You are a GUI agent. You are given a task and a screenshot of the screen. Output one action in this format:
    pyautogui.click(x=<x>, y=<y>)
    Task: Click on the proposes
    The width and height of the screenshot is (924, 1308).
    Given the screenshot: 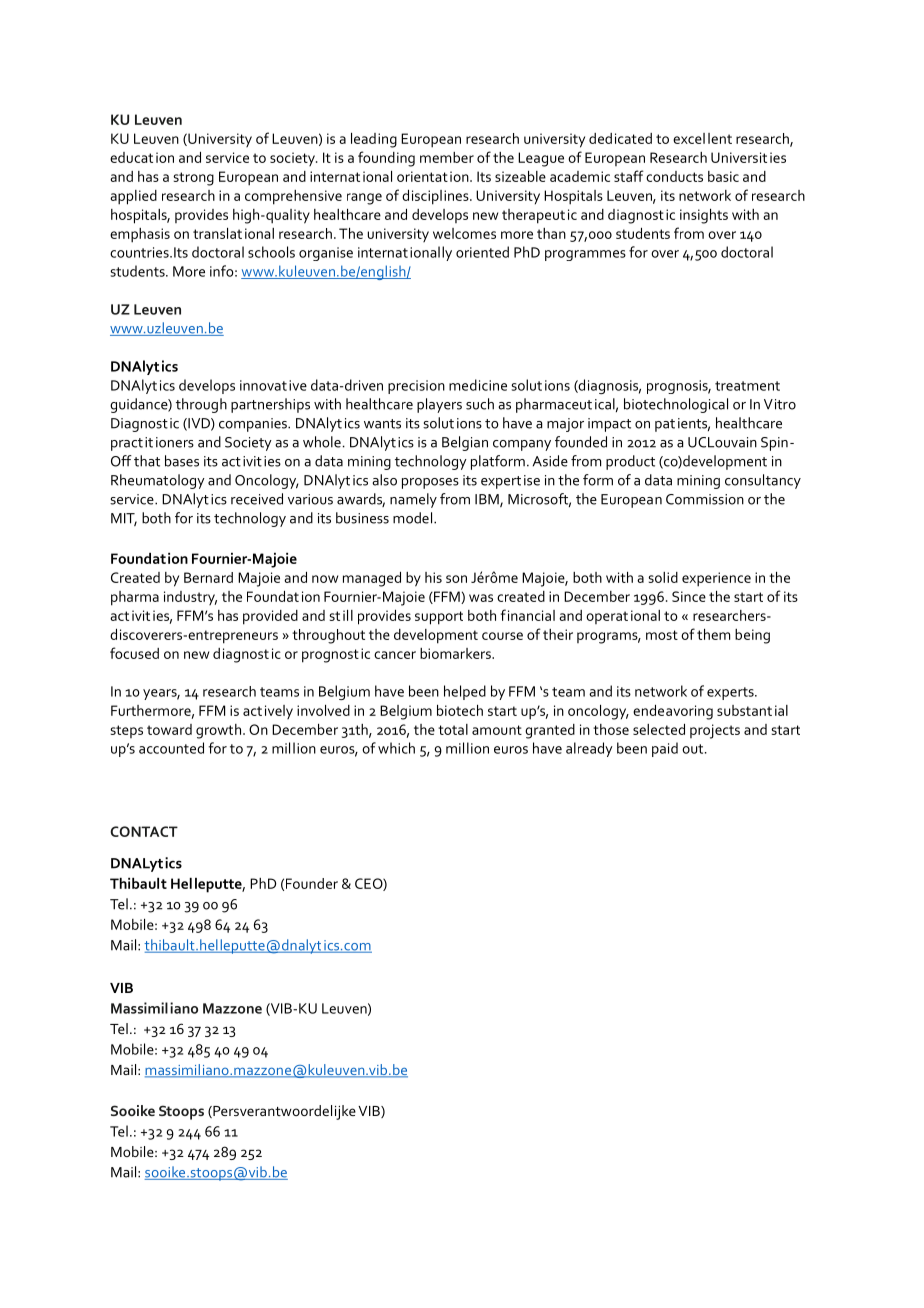 What is the action you would take?
    pyautogui.click(x=430, y=483)
